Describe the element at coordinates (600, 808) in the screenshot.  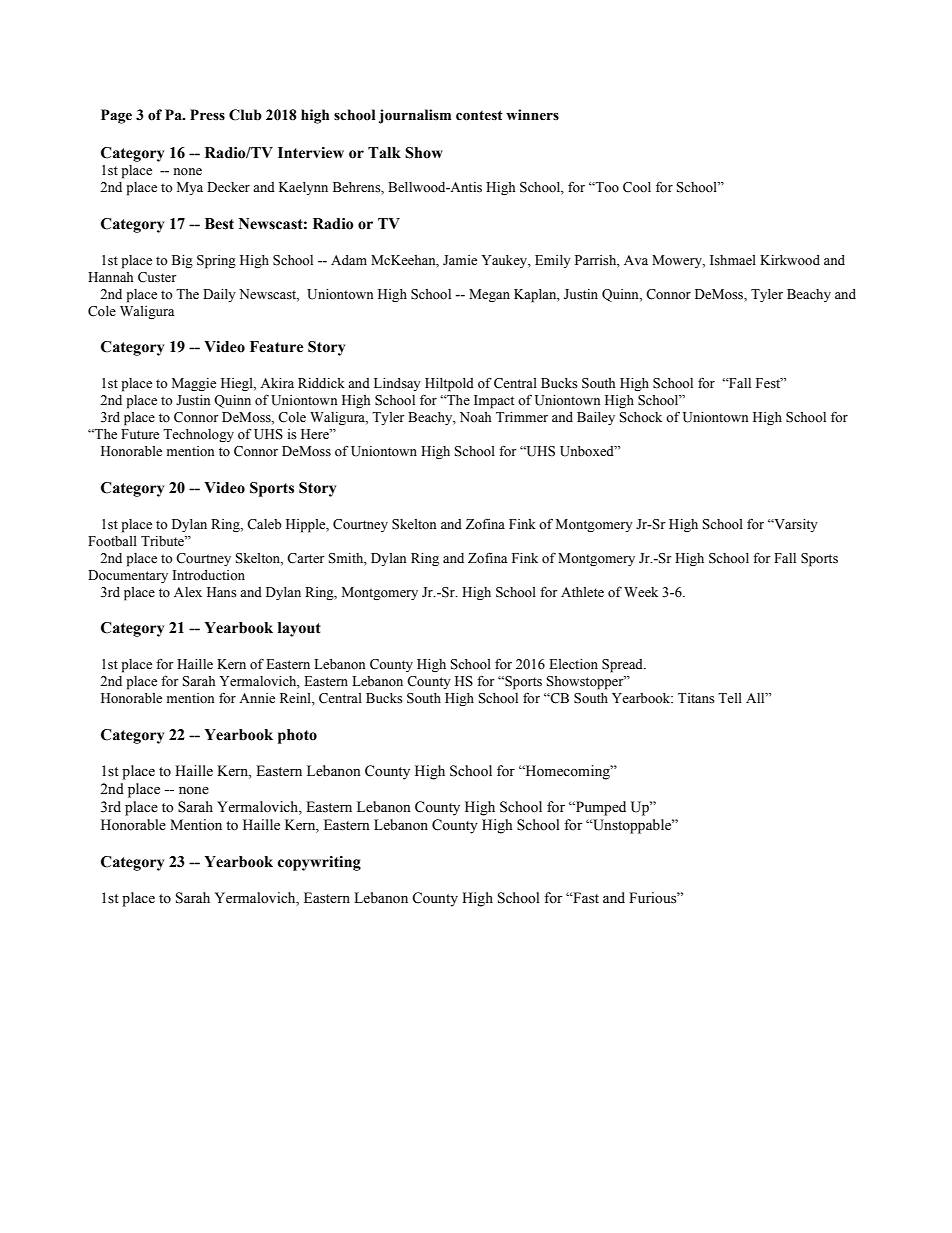
I see `Pumped` at that location.
